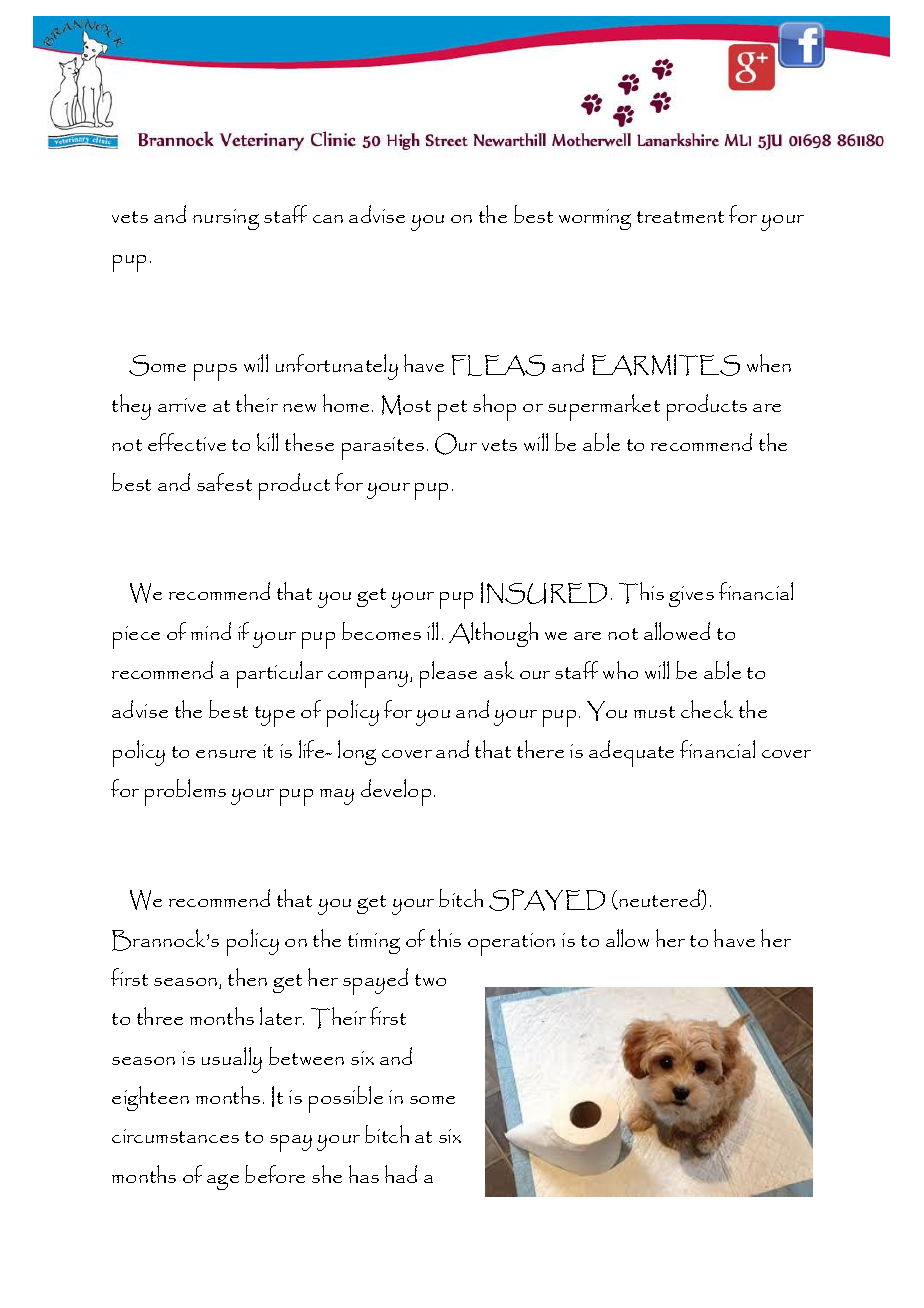  What do you see at coordinates (396, 792) in the image?
I see `develop` at bounding box center [396, 792].
